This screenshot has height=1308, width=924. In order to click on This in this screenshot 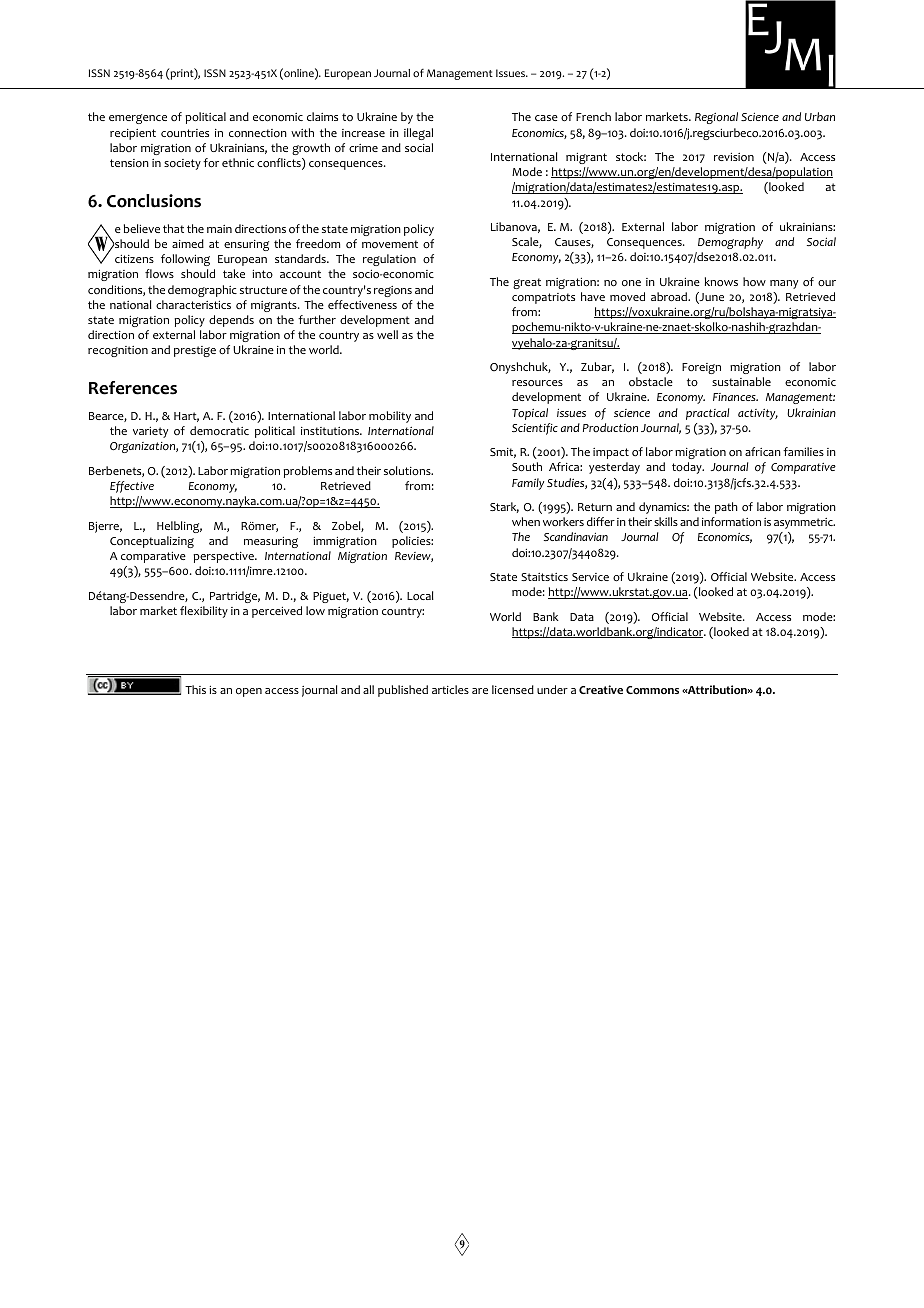, I will do `click(195, 689)`.
